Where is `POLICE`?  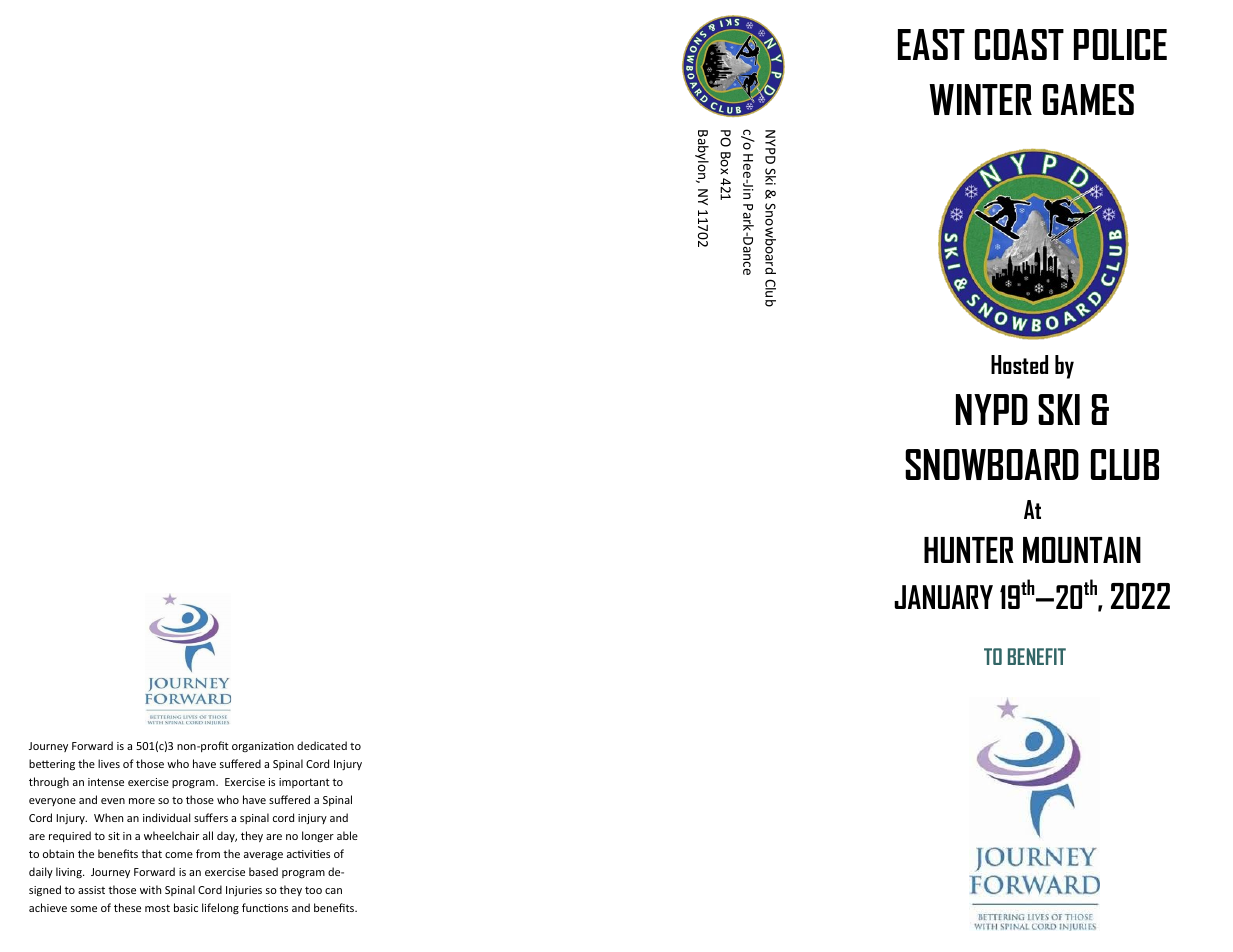 POLICE is located at coordinates (1120, 44).
